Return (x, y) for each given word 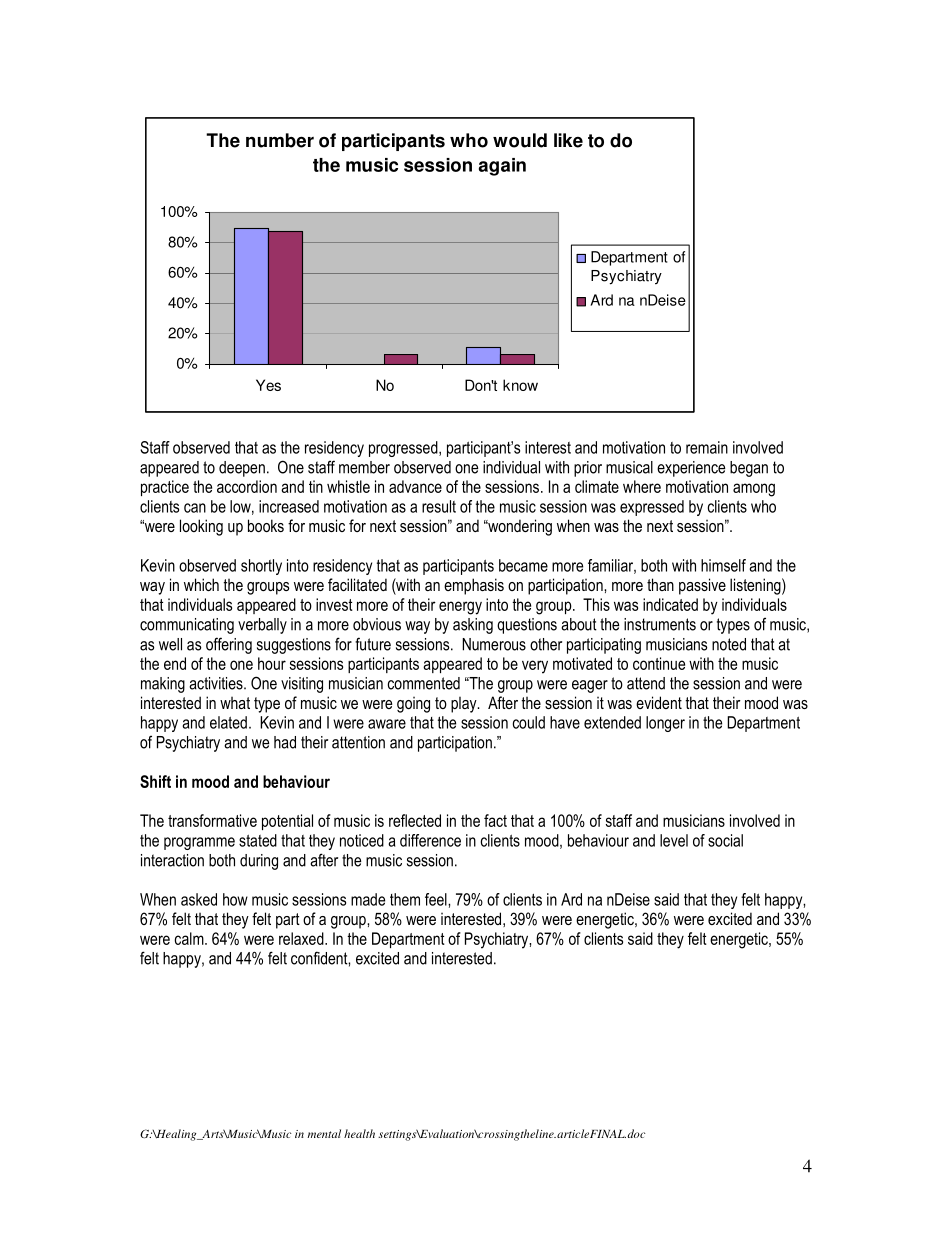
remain (707, 447)
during (259, 862)
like (568, 140)
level (674, 840)
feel (437, 899)
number (280, 140)
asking (473, 626)
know (520, 385)
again (502, 167)
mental (324, 1133)
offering (229, 645)
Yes (268, 385)
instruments (660, 624)
